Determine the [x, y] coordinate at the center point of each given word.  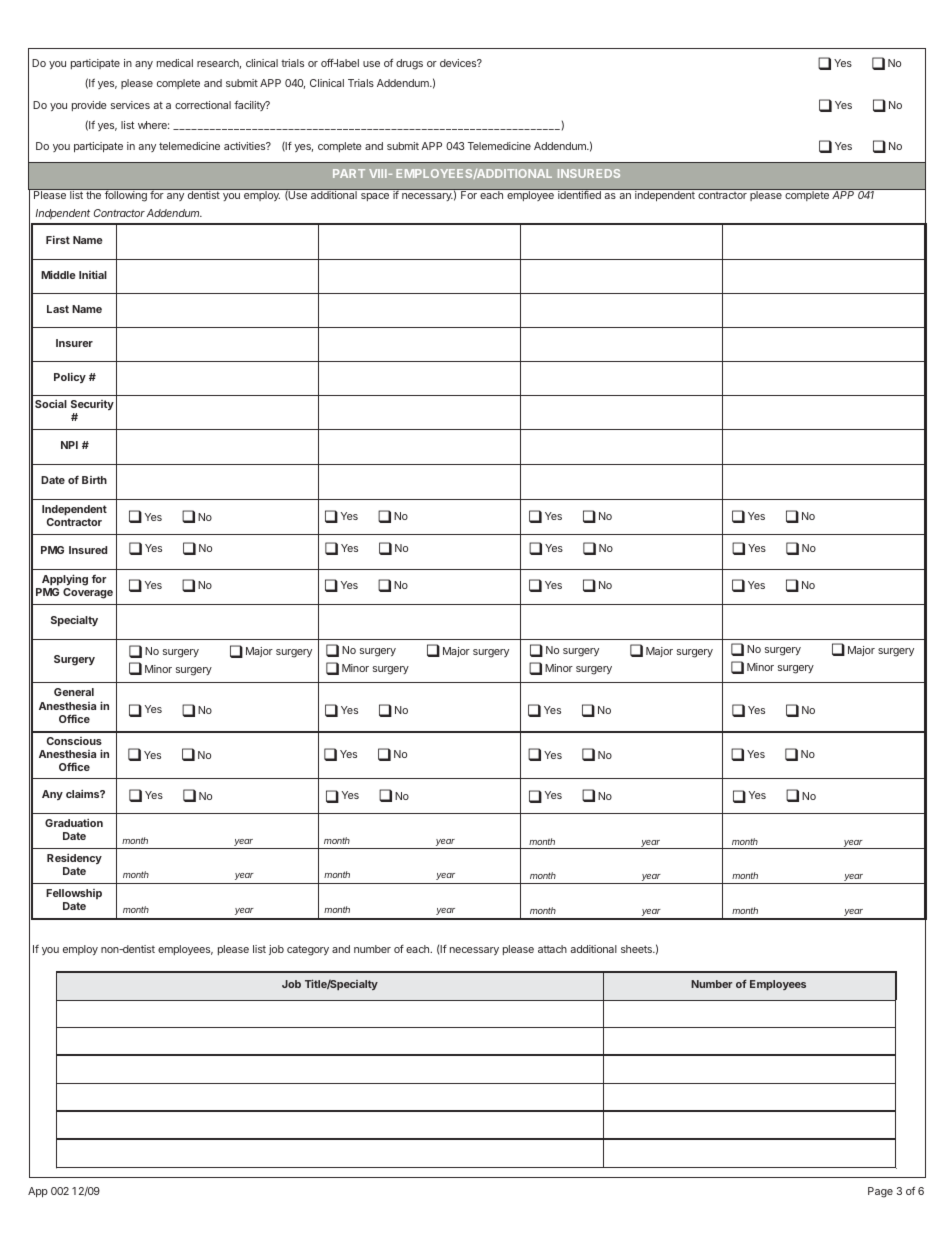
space [375, 197]
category [308, 950]
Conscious [74, 741]
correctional [203, 105]
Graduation [74, 822]
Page [880, 1192]
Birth [94, 480]
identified [579, 195]
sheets [637, 949]
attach [552, 949]
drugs [409, 64]
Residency [74, 858]
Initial [93, 274]
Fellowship [74, 894]
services [130, 105]
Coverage [88, 593]
